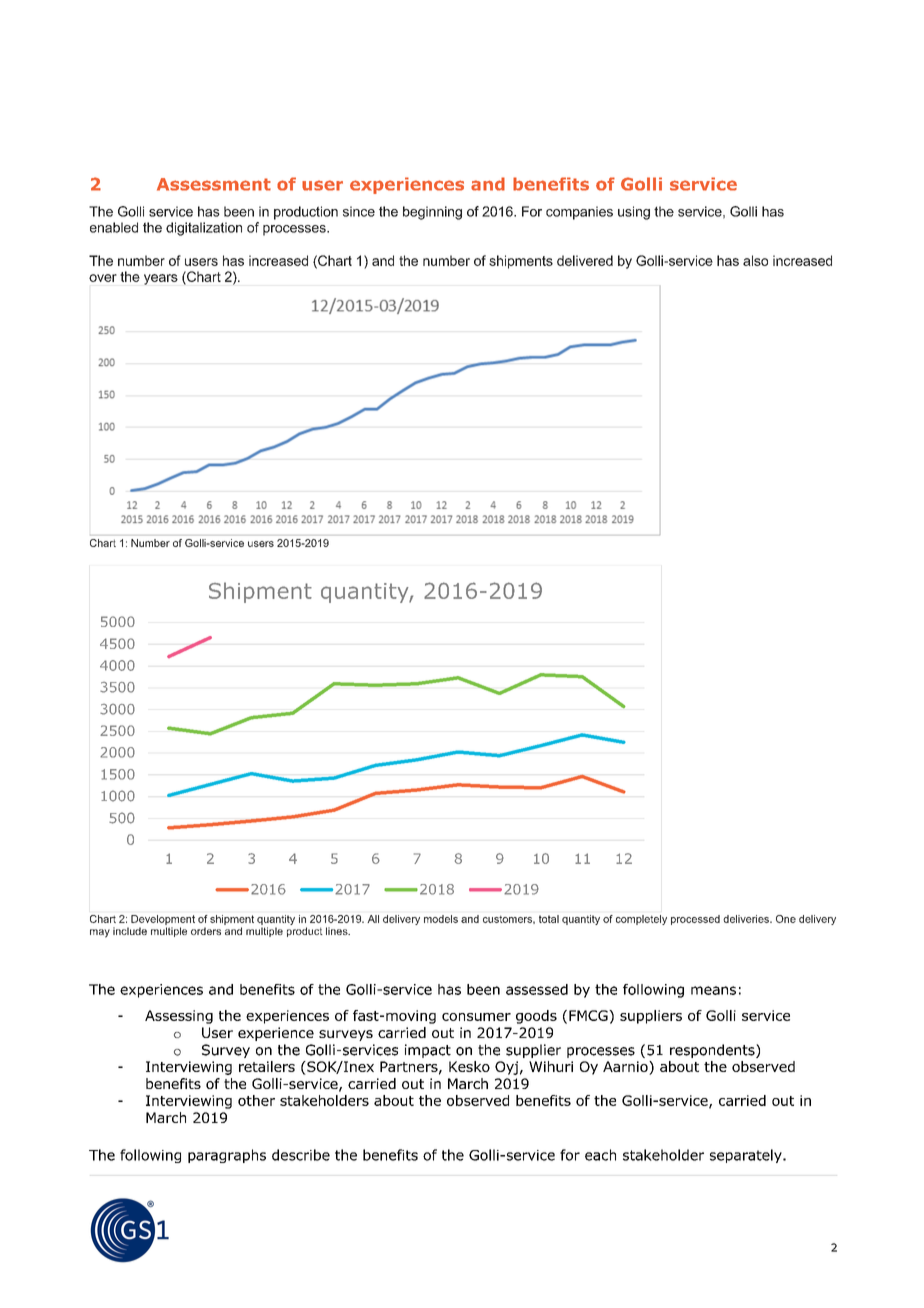 This screenshot has width=924, height=1308. I want to click on impact, so click(428, 1051).
